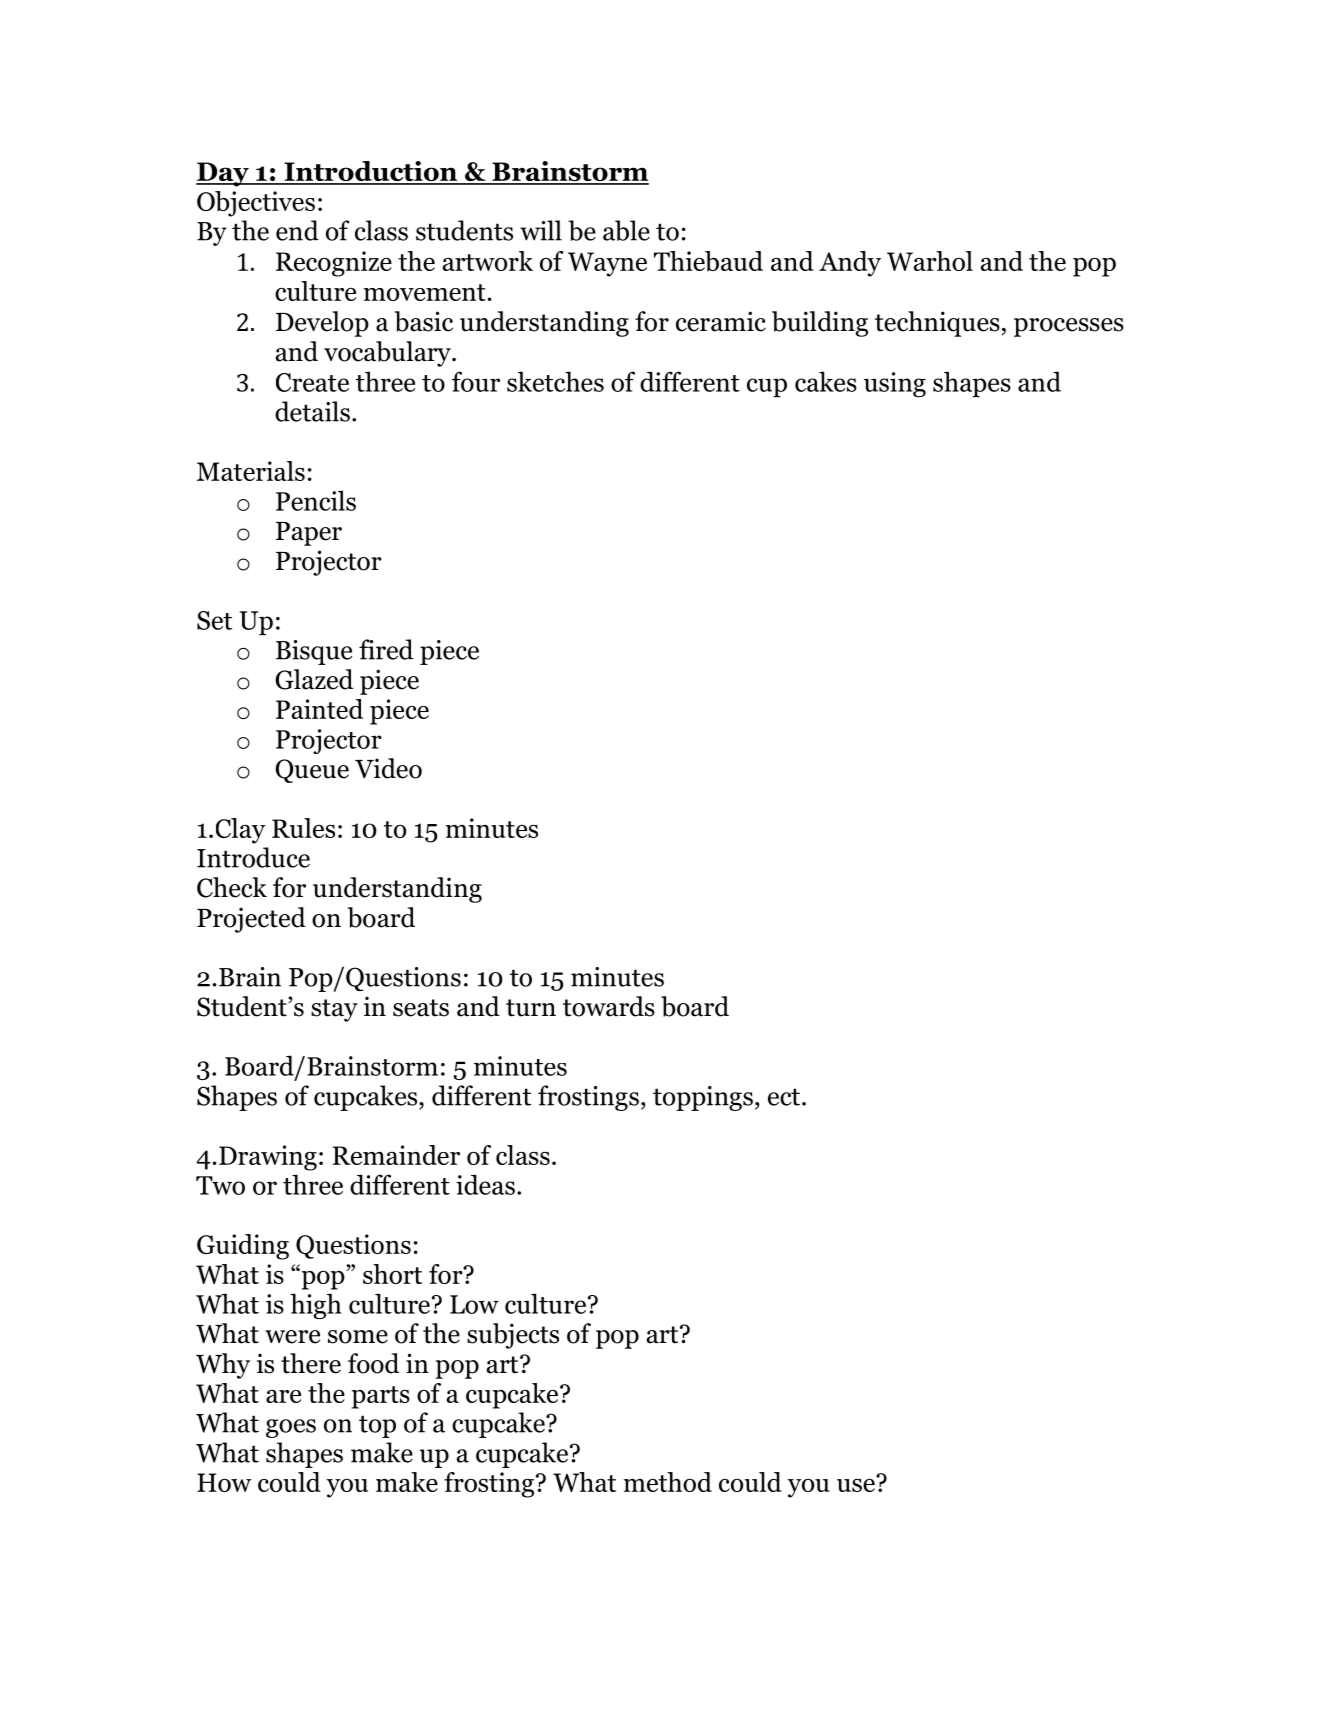 This screenshot has height=1727, width=1334. I want to click on end, so click(297, 230).
